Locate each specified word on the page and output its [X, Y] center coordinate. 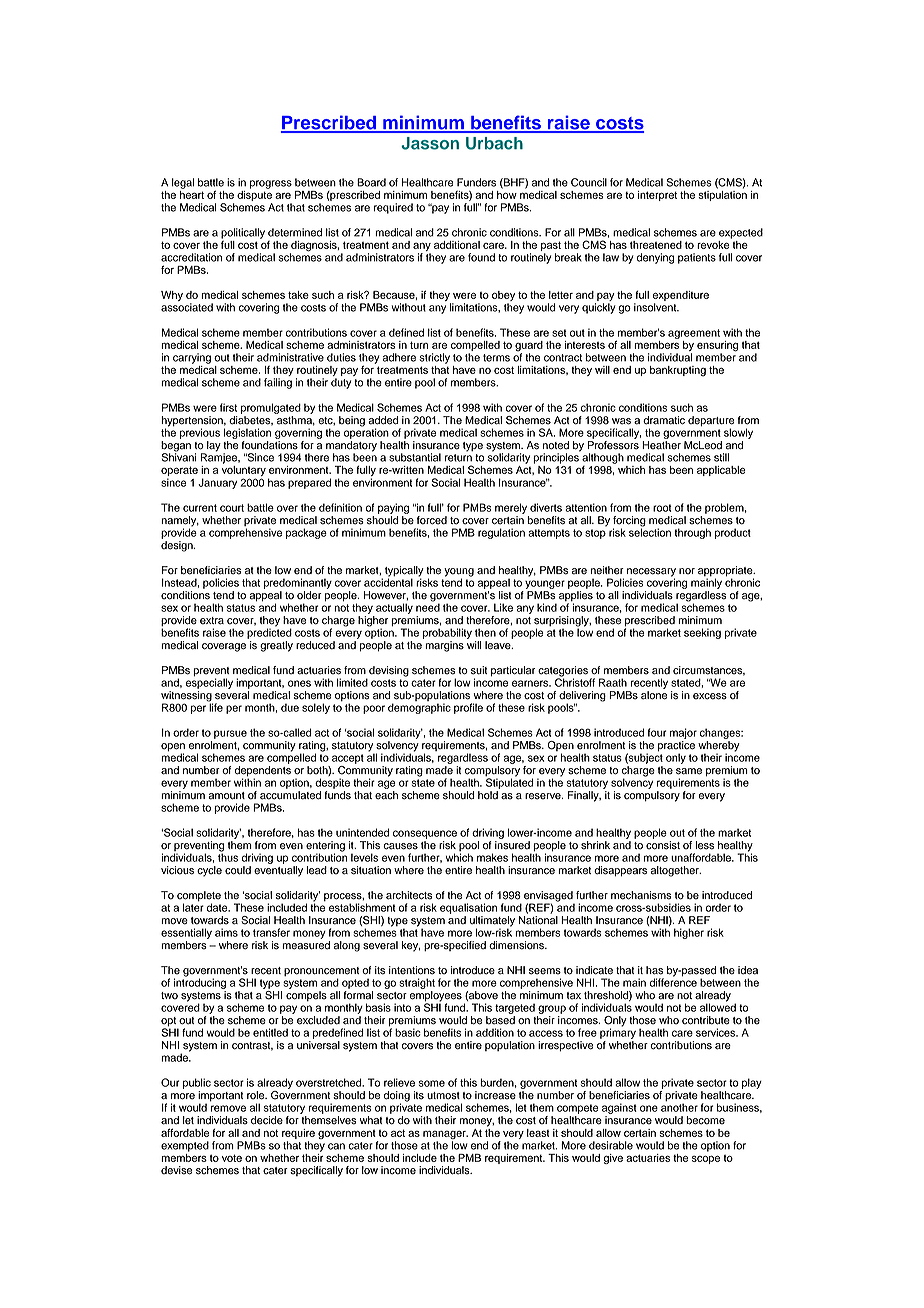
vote [232, 1158]
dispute [254, 197]
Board [371, 182]
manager [445, 1136]
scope [706, 1159]
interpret [657, 196]
